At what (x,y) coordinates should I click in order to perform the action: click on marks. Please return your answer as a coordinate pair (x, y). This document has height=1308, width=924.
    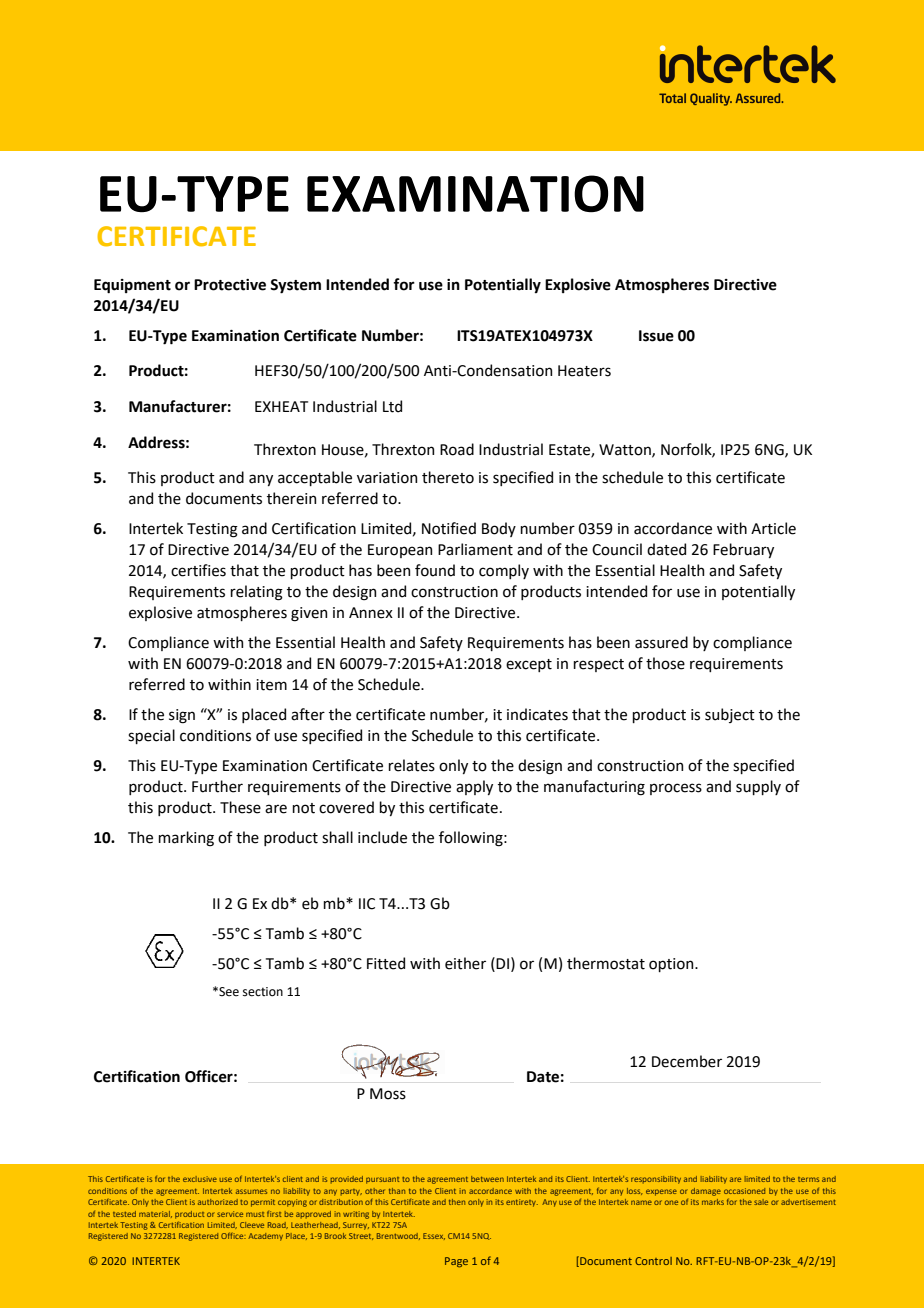
    Looking at the image, I should click on (713, 1202).
